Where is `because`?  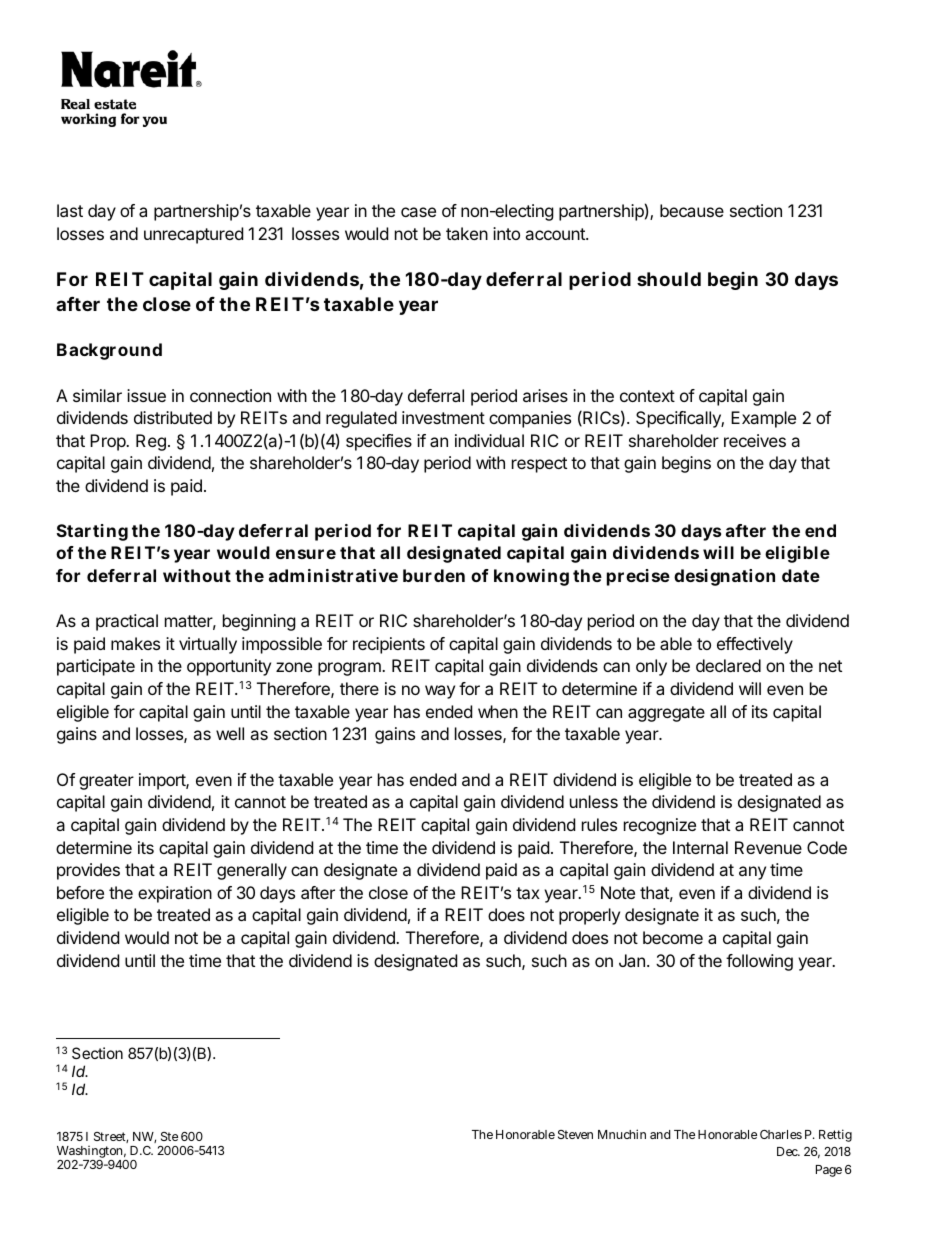 because is located at coordinates (692, 210).
